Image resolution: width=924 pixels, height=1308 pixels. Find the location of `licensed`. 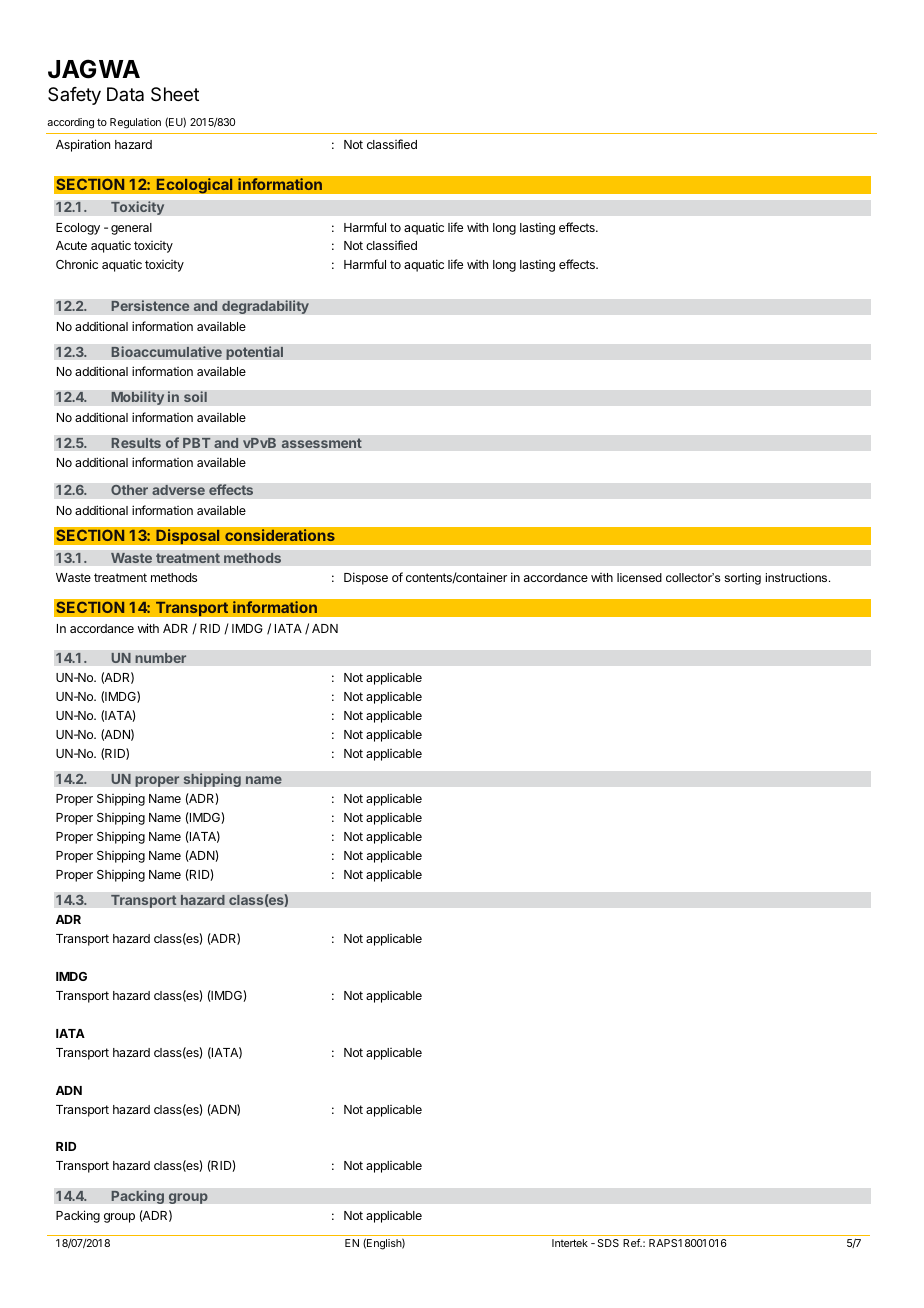

licensed is located at coordinates (639, 577).
